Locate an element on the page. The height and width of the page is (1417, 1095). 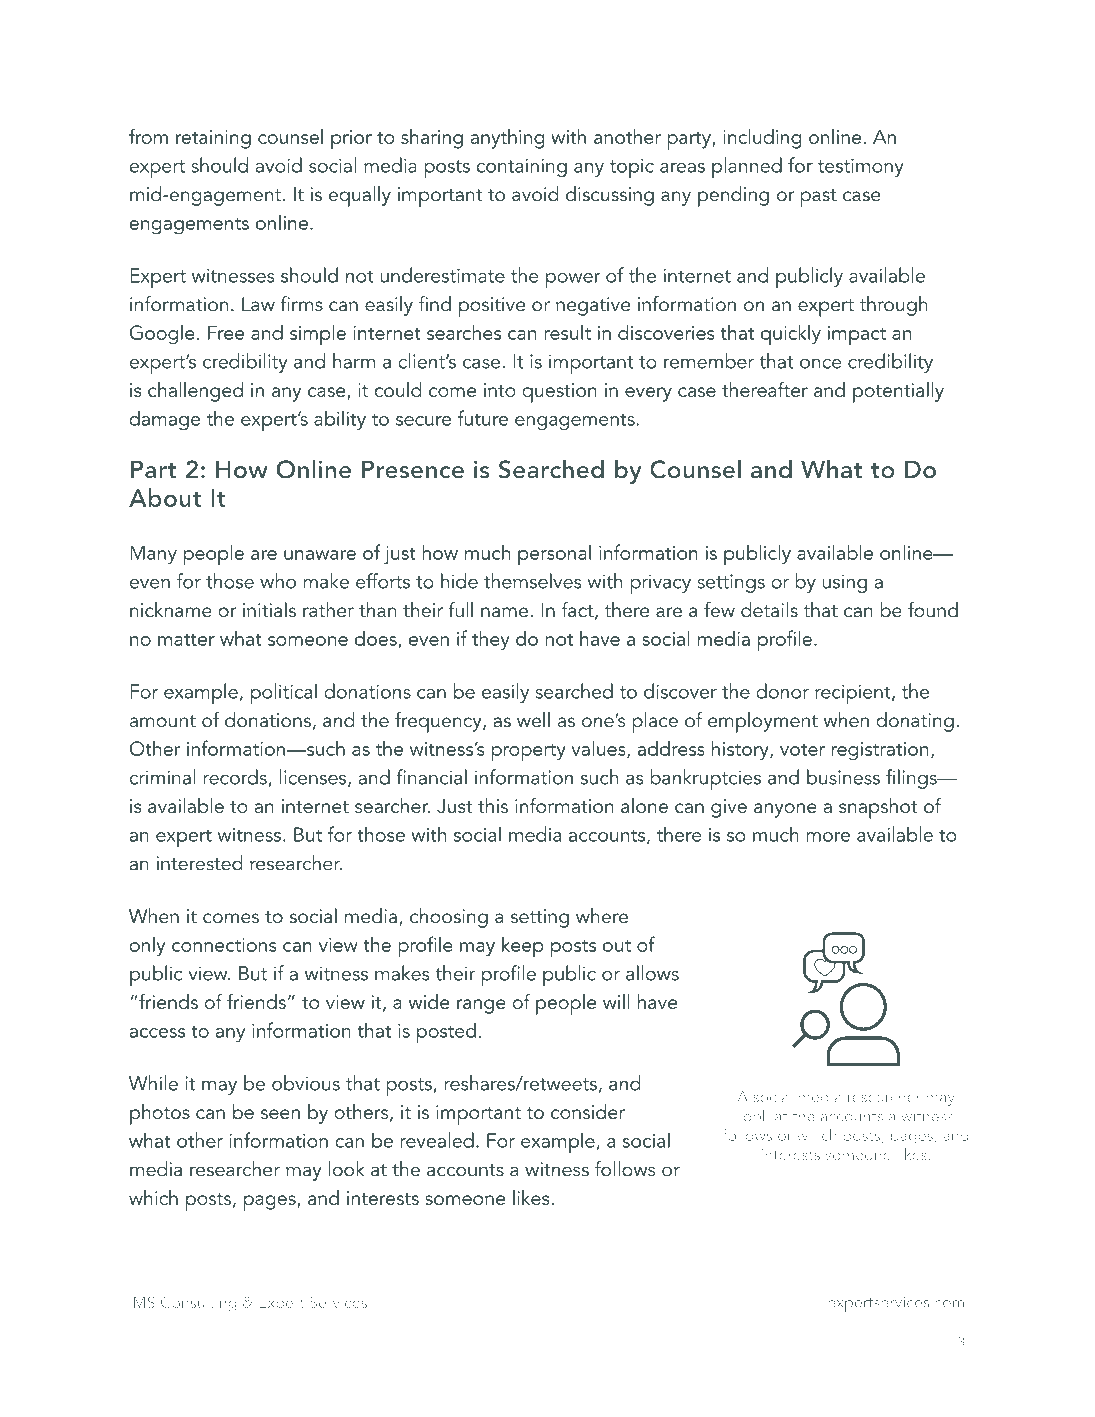
Consulting is located at coordinates (198, 1304).
